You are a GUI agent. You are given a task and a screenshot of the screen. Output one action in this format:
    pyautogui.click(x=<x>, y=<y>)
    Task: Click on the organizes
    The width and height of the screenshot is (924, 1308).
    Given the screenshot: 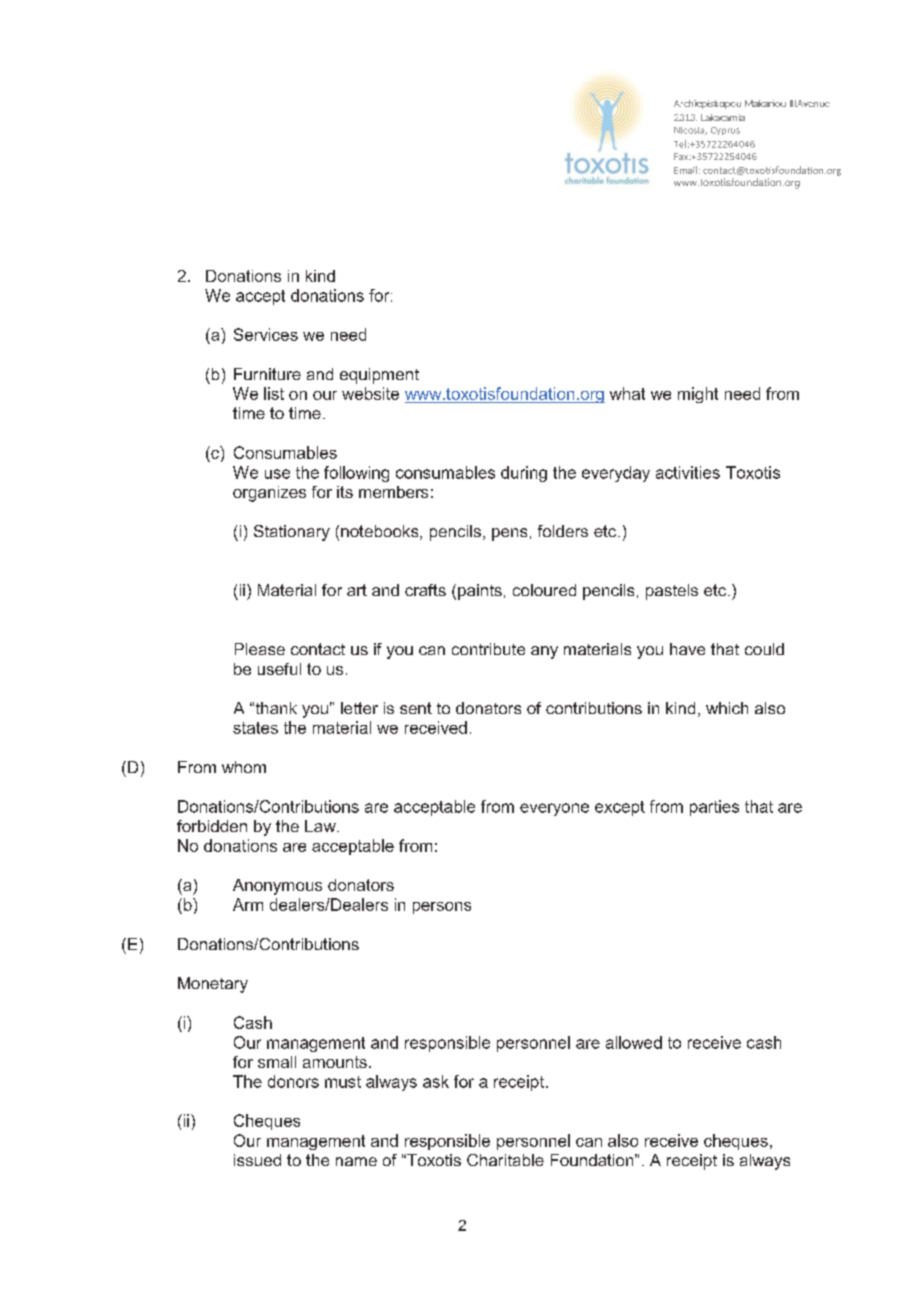 What is the action you would take?
    pyautogui.click(x=269, y=494)
